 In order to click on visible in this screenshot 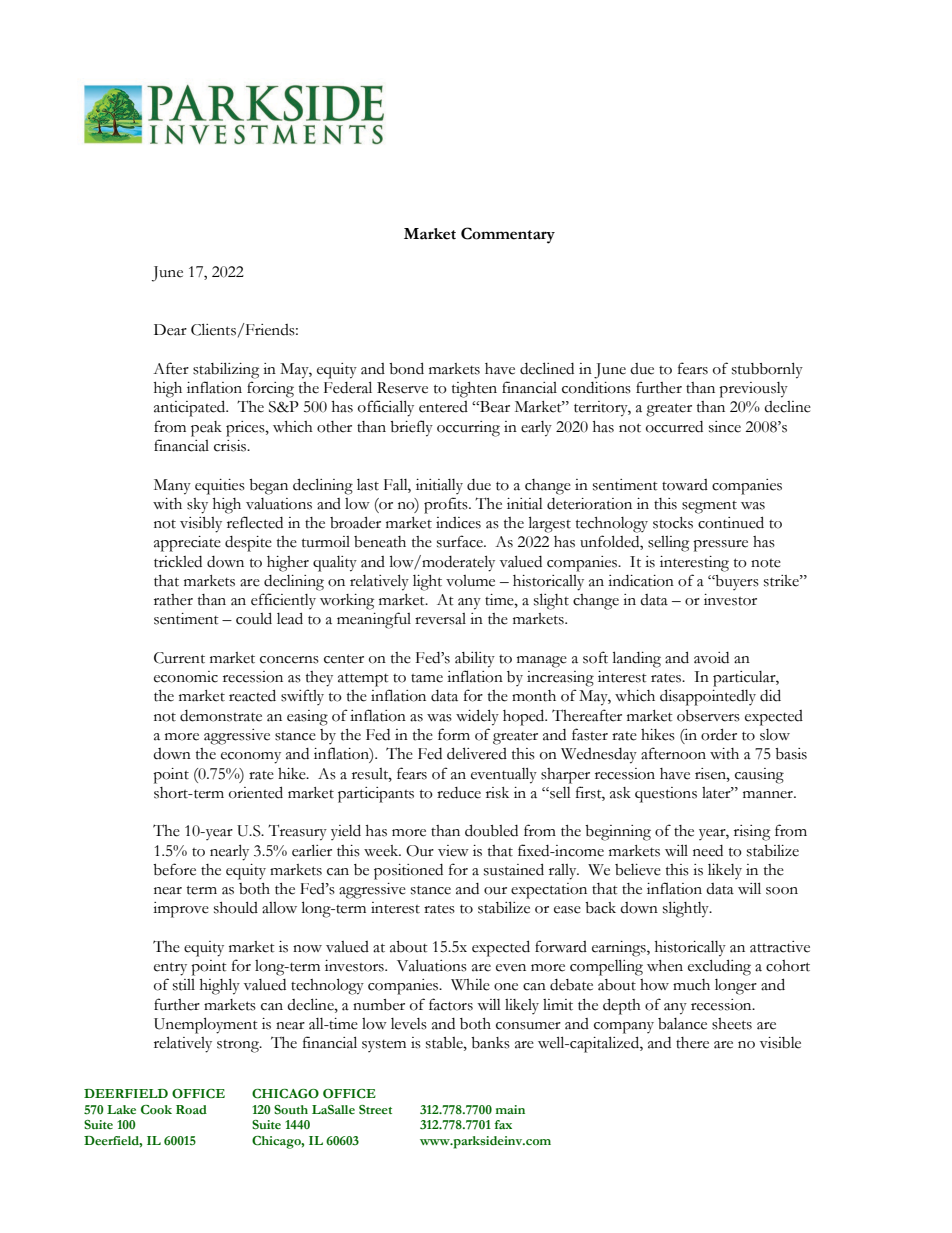, I will do `click(780, 1043)`.
